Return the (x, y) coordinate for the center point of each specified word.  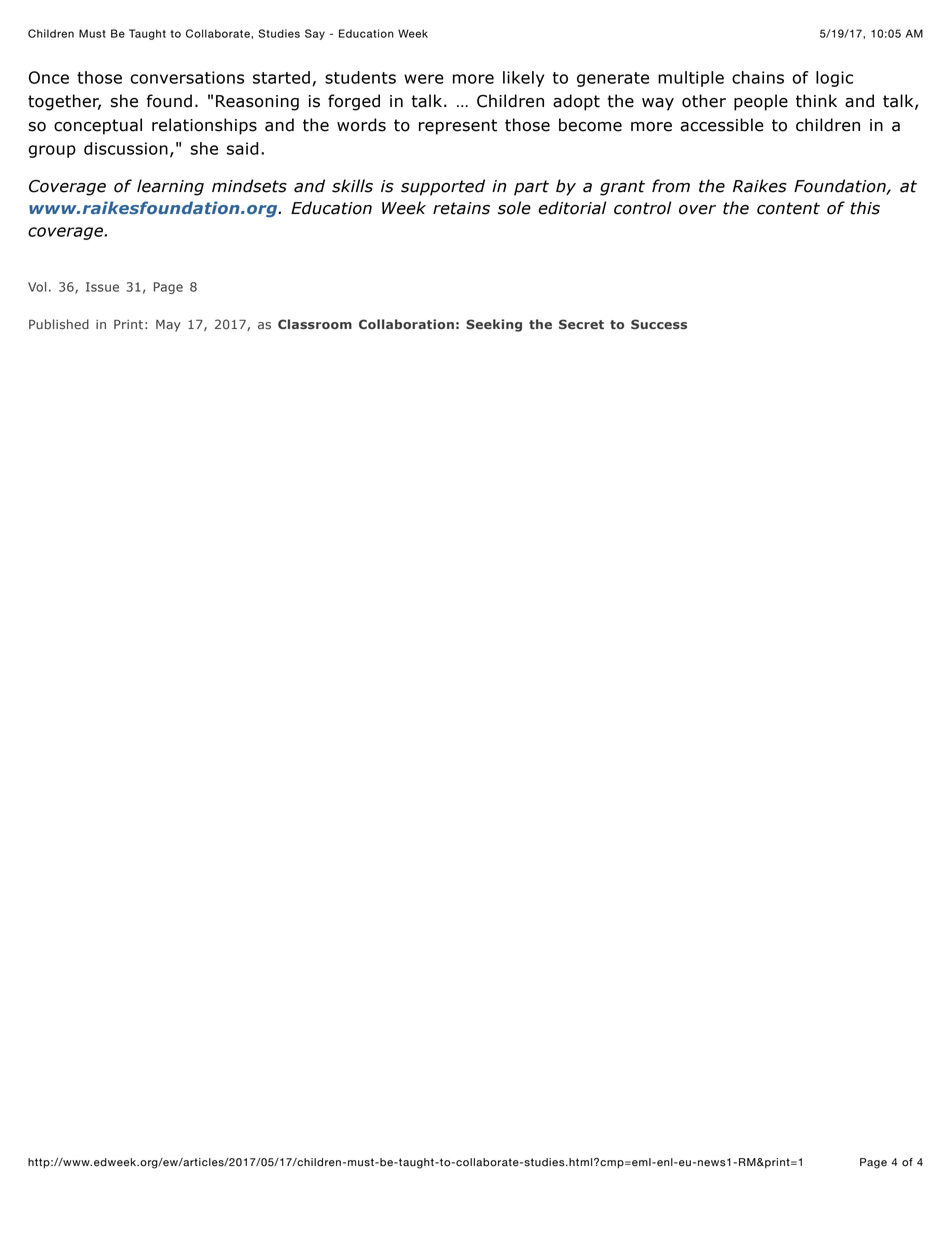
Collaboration (406, 324)
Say (315, 34)
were (424, 79)
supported (443, 187)
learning (170, 187)
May (168, 326)
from (671, 186)
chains (758, 77)
